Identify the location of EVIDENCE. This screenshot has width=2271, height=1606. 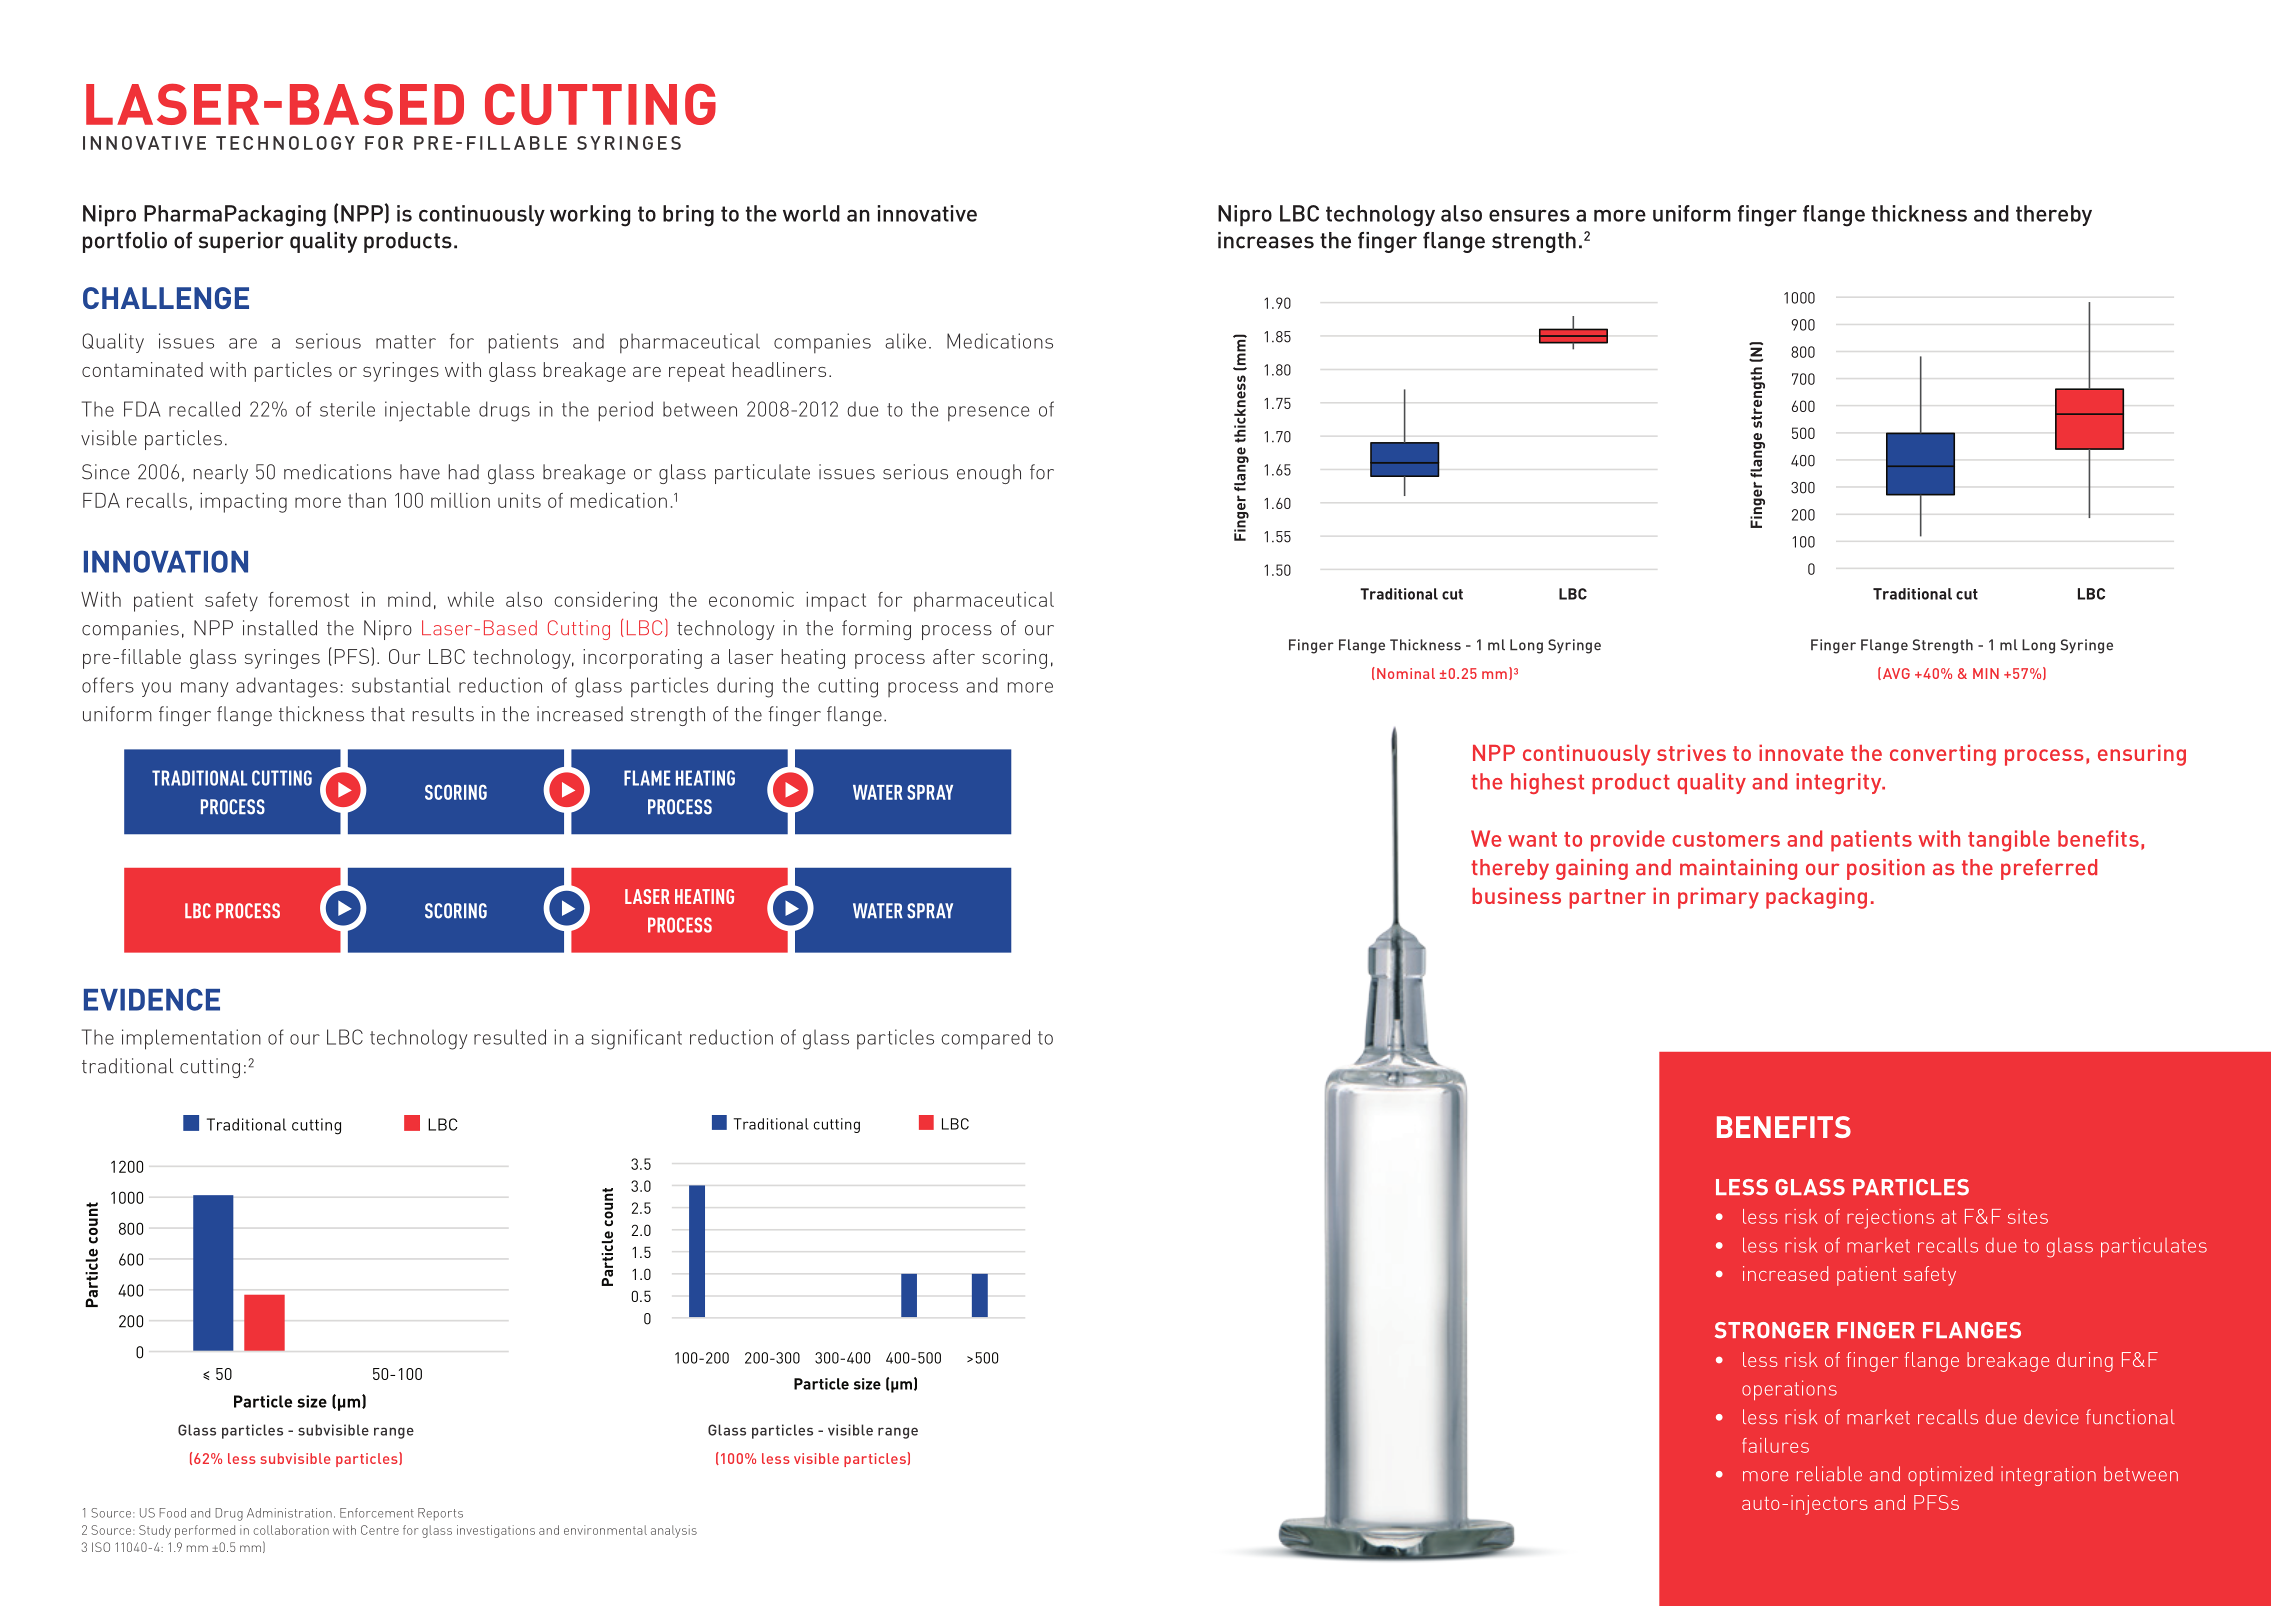
(152, 999).
